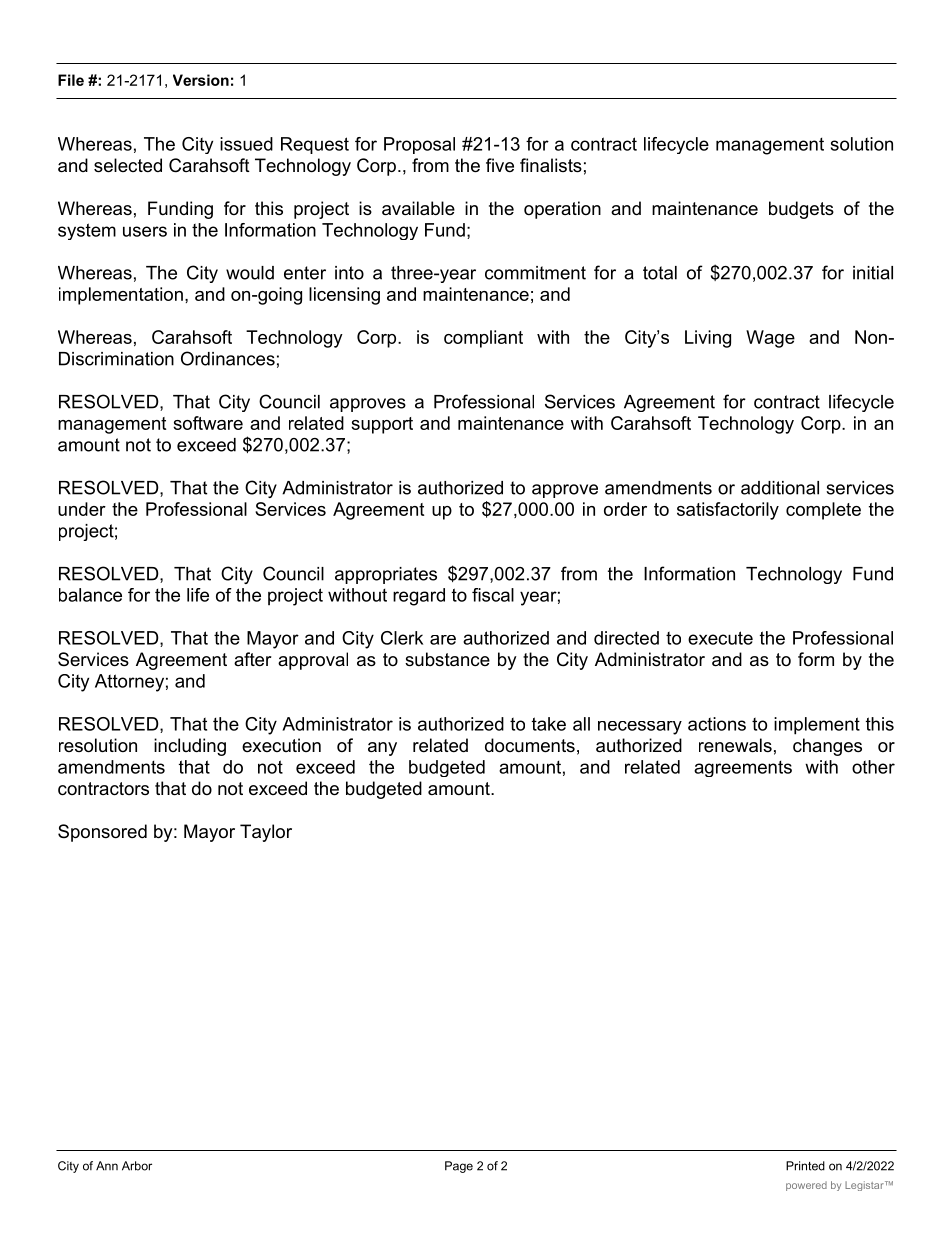  What do you see at coordinates (201, 80) in the page?
I see `Version` at bounding box center [201, 80].
